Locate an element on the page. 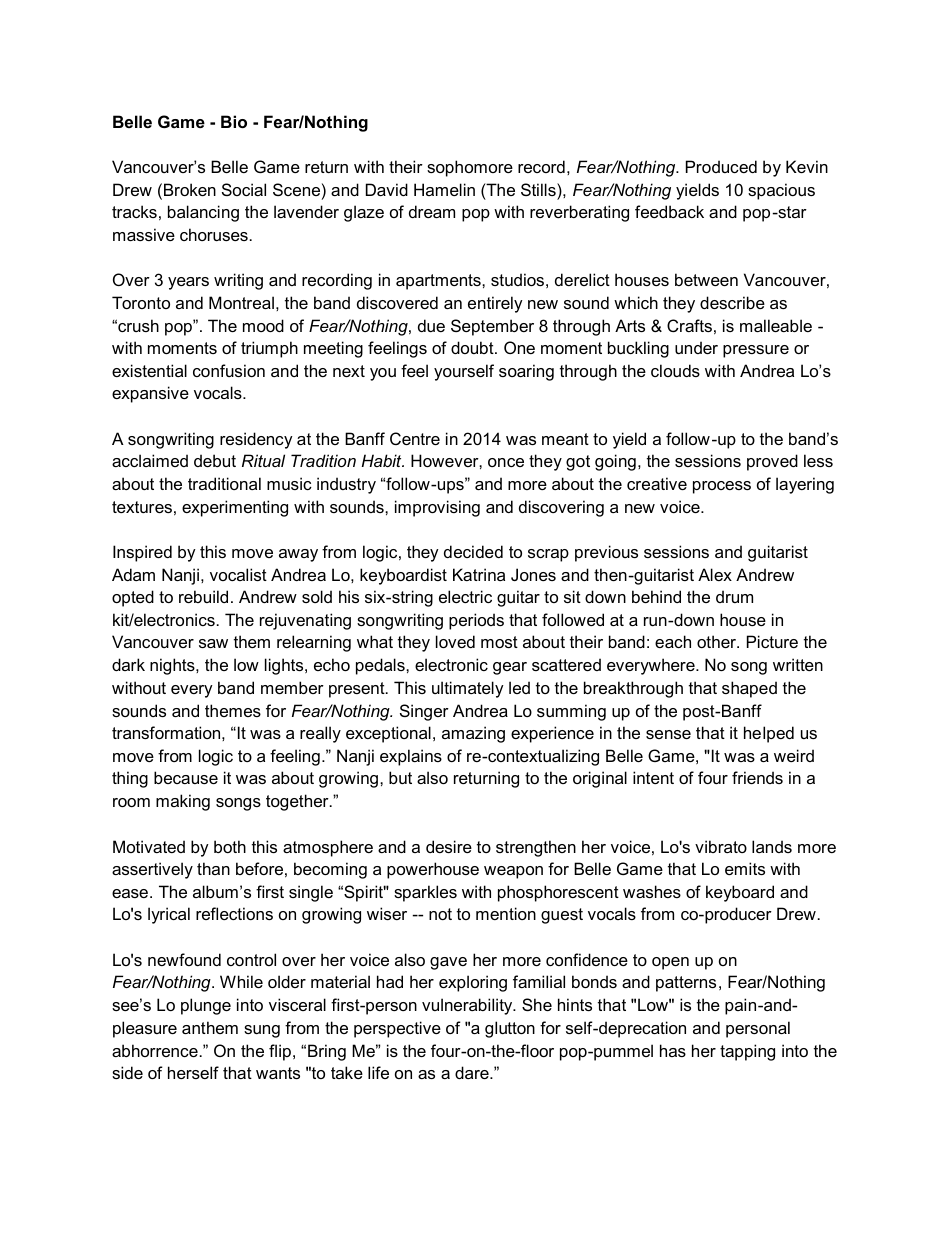 The image size is (952, 1233). dare is located at coordinates (473, 1072).
